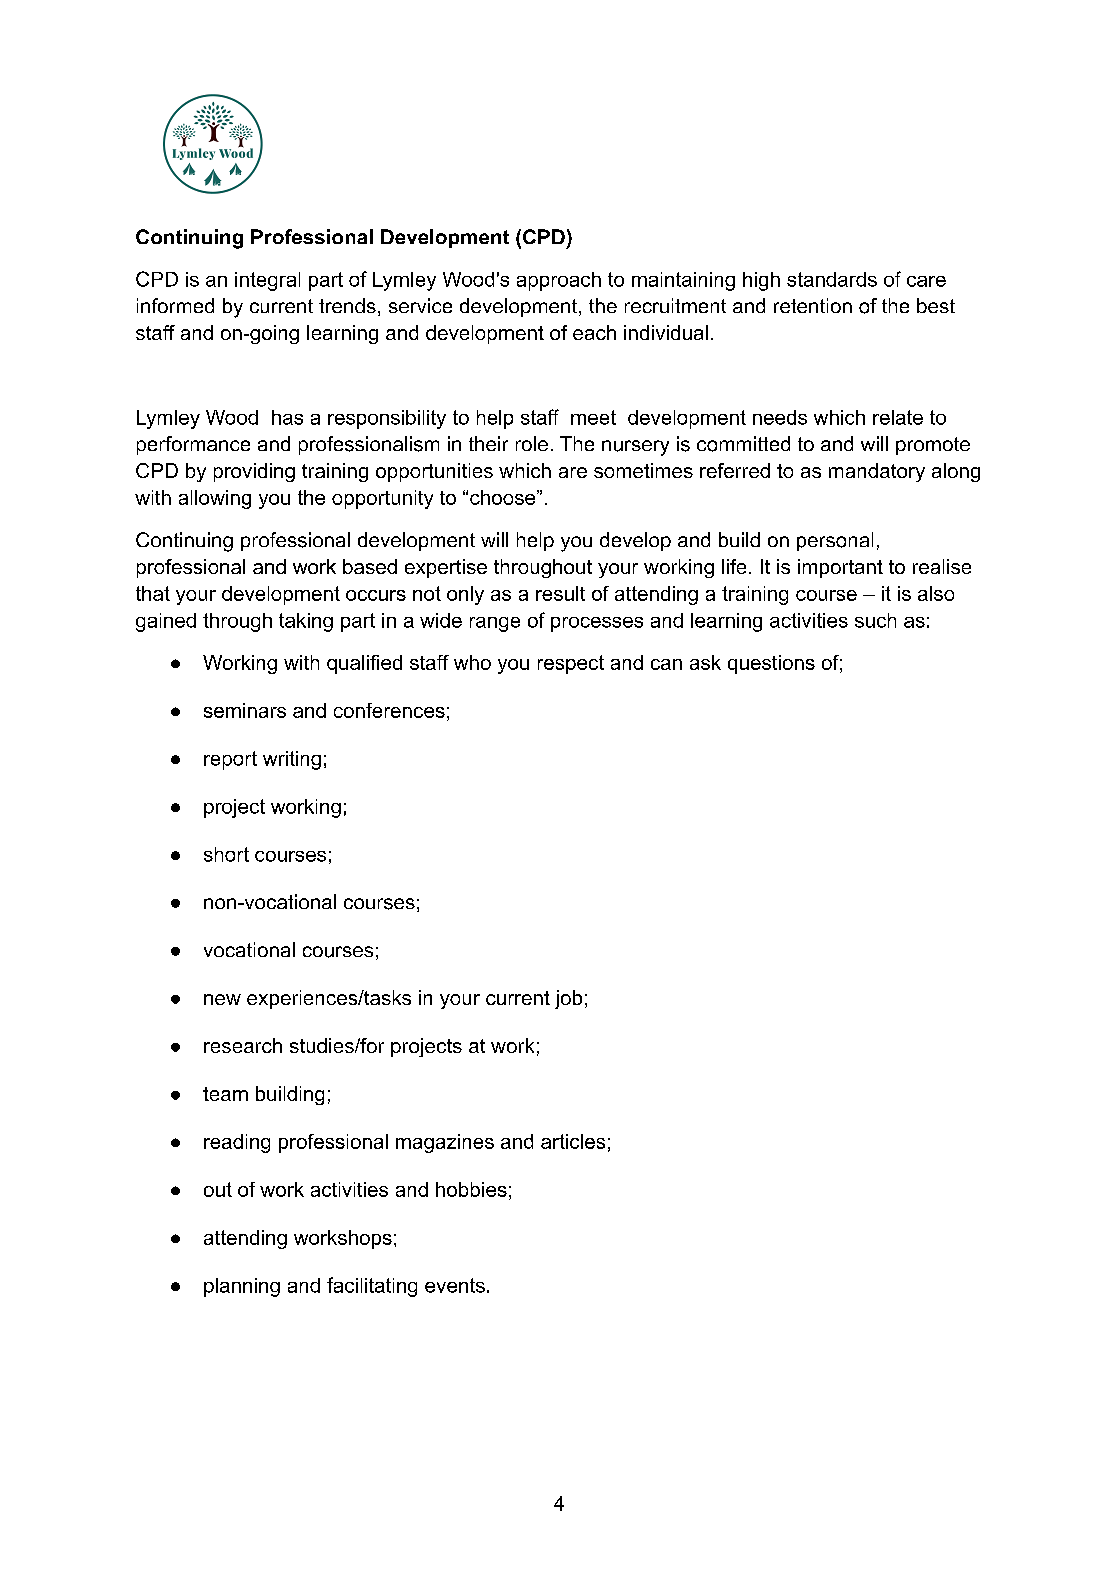 This image has height=1582, width=1120. I want to click on personal, so click(835, 541).
